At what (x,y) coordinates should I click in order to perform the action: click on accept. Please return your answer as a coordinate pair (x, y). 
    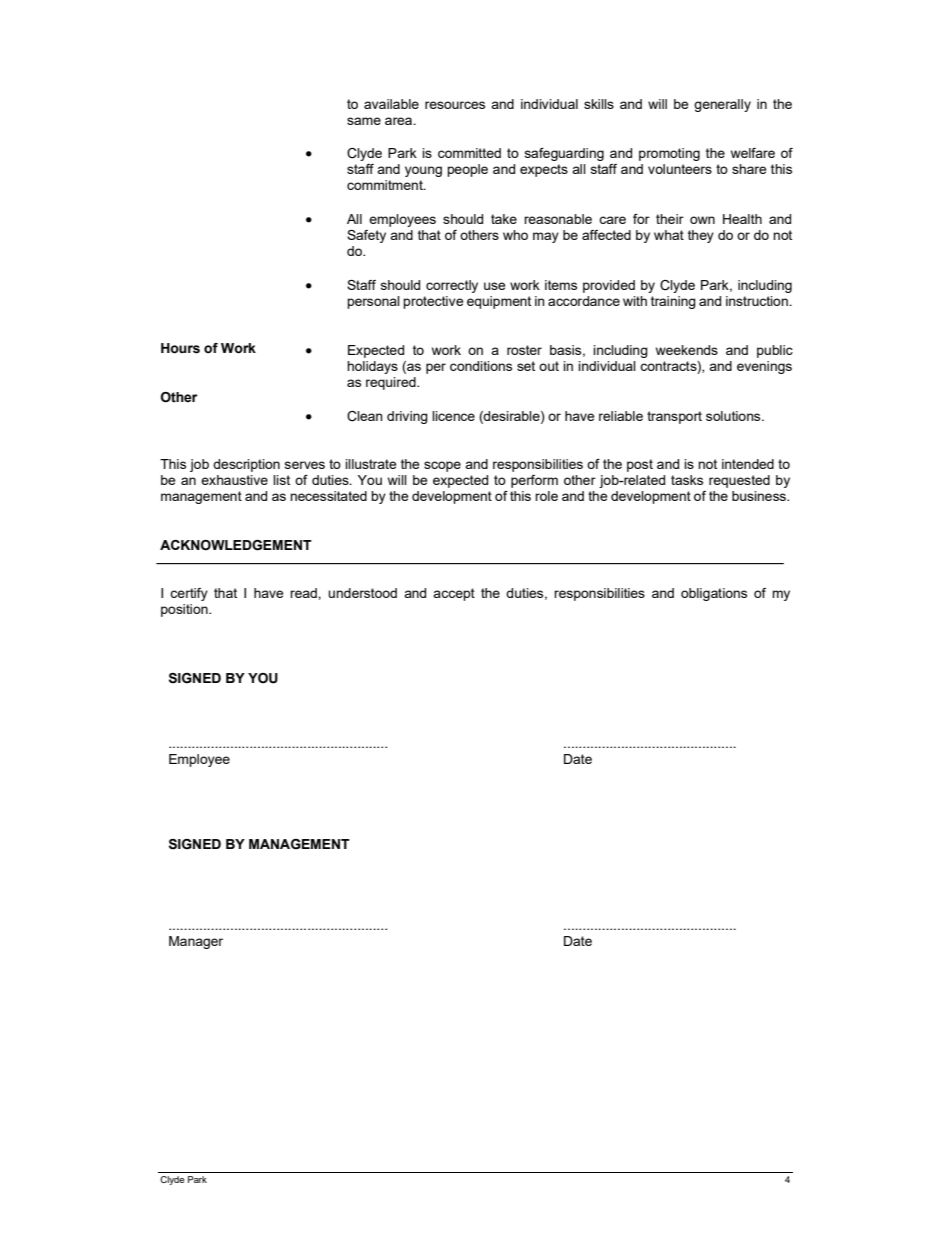
    Looking at the image, I should click on (454, 594).
